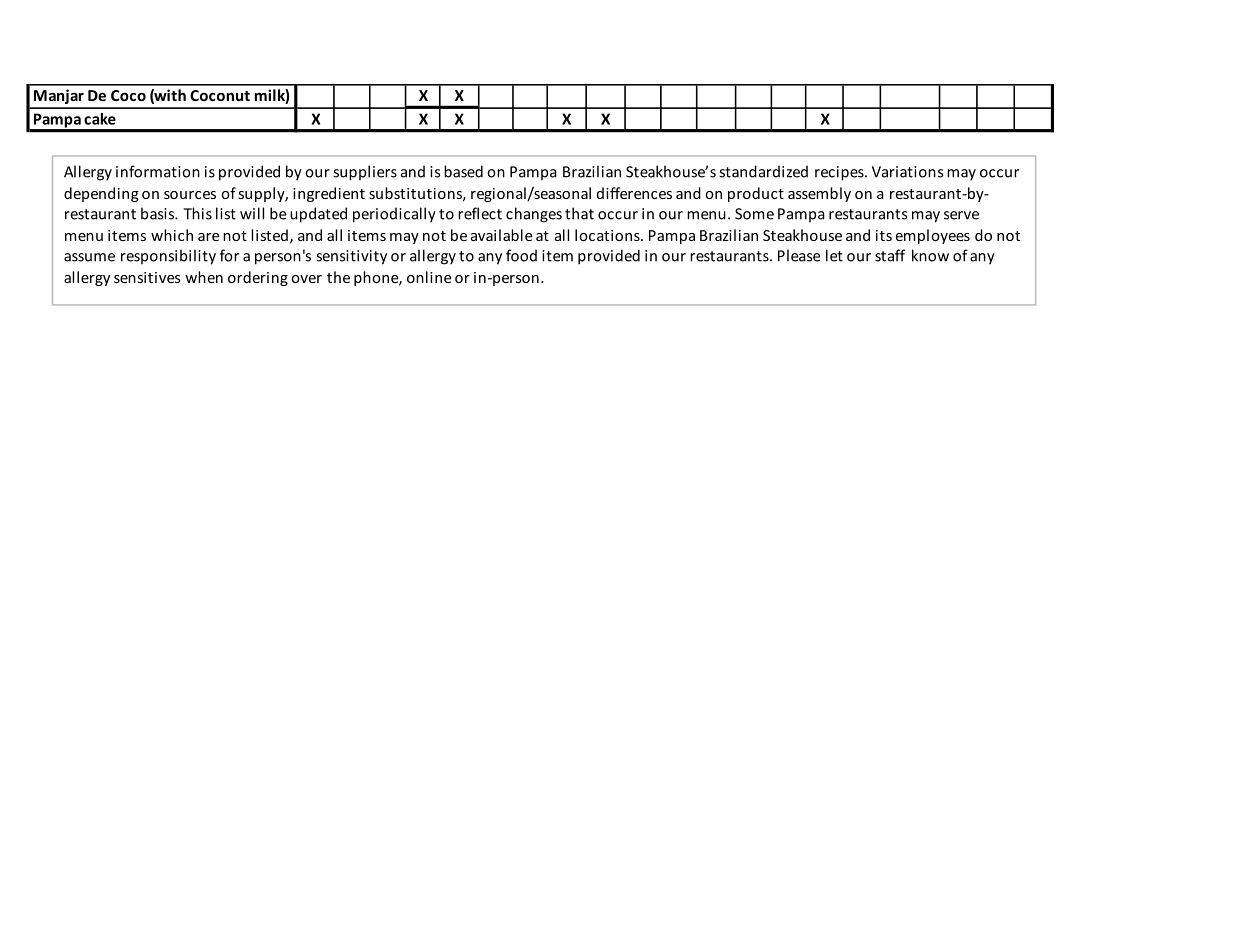  Describe the element at coordinates (429, 277) in the screenshot. I see `online` at that location.
